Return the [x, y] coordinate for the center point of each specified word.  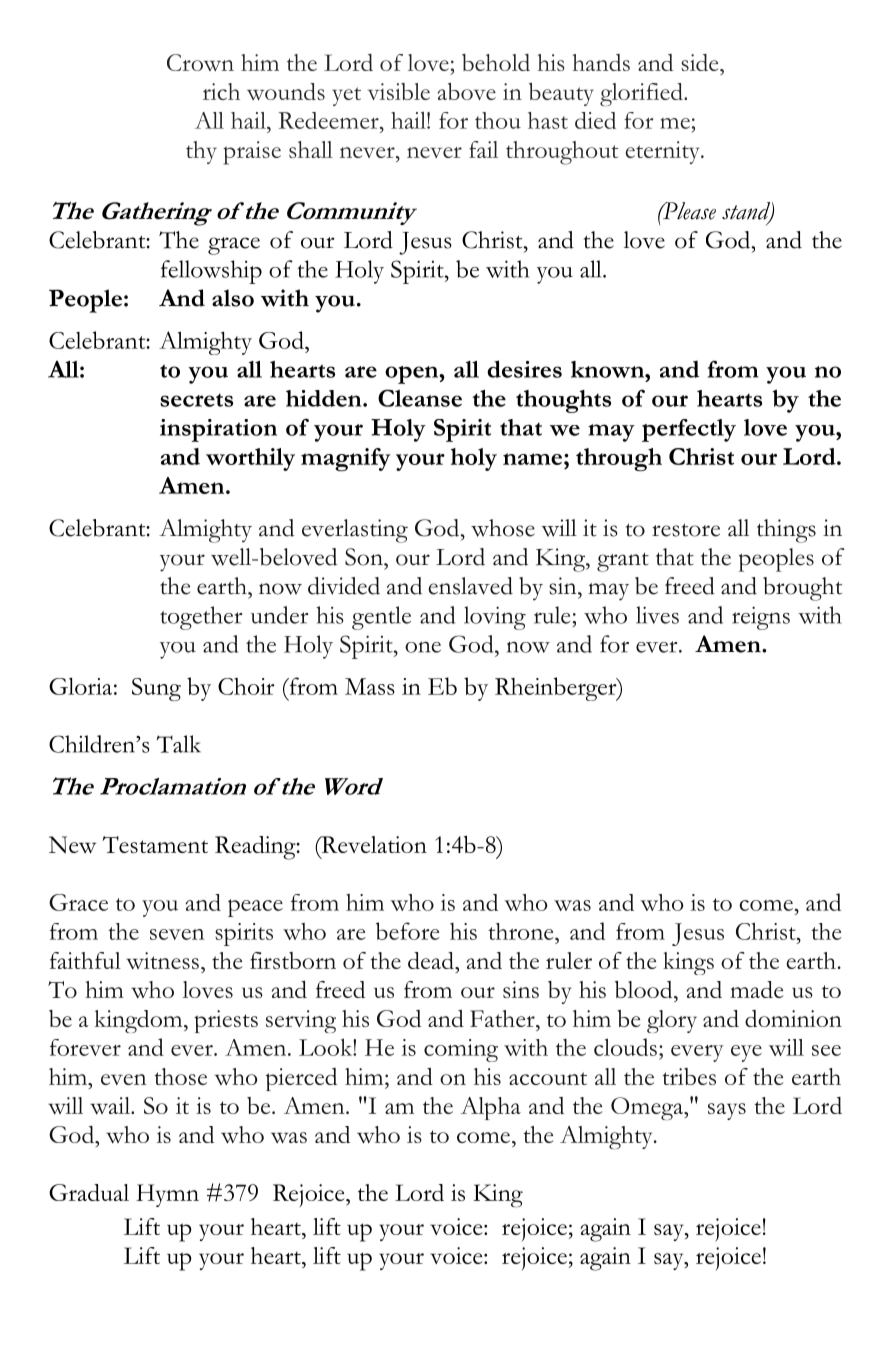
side [701, 62]
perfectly [689, 430]
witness [162, 961]
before [408, 931]
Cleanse [420, 398]
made [757, 989]
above [467, 91]
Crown [200, 62]
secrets [196, 400]
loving [495, 618]
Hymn [167, 1195]
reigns [761, 618]
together [201, 618]
